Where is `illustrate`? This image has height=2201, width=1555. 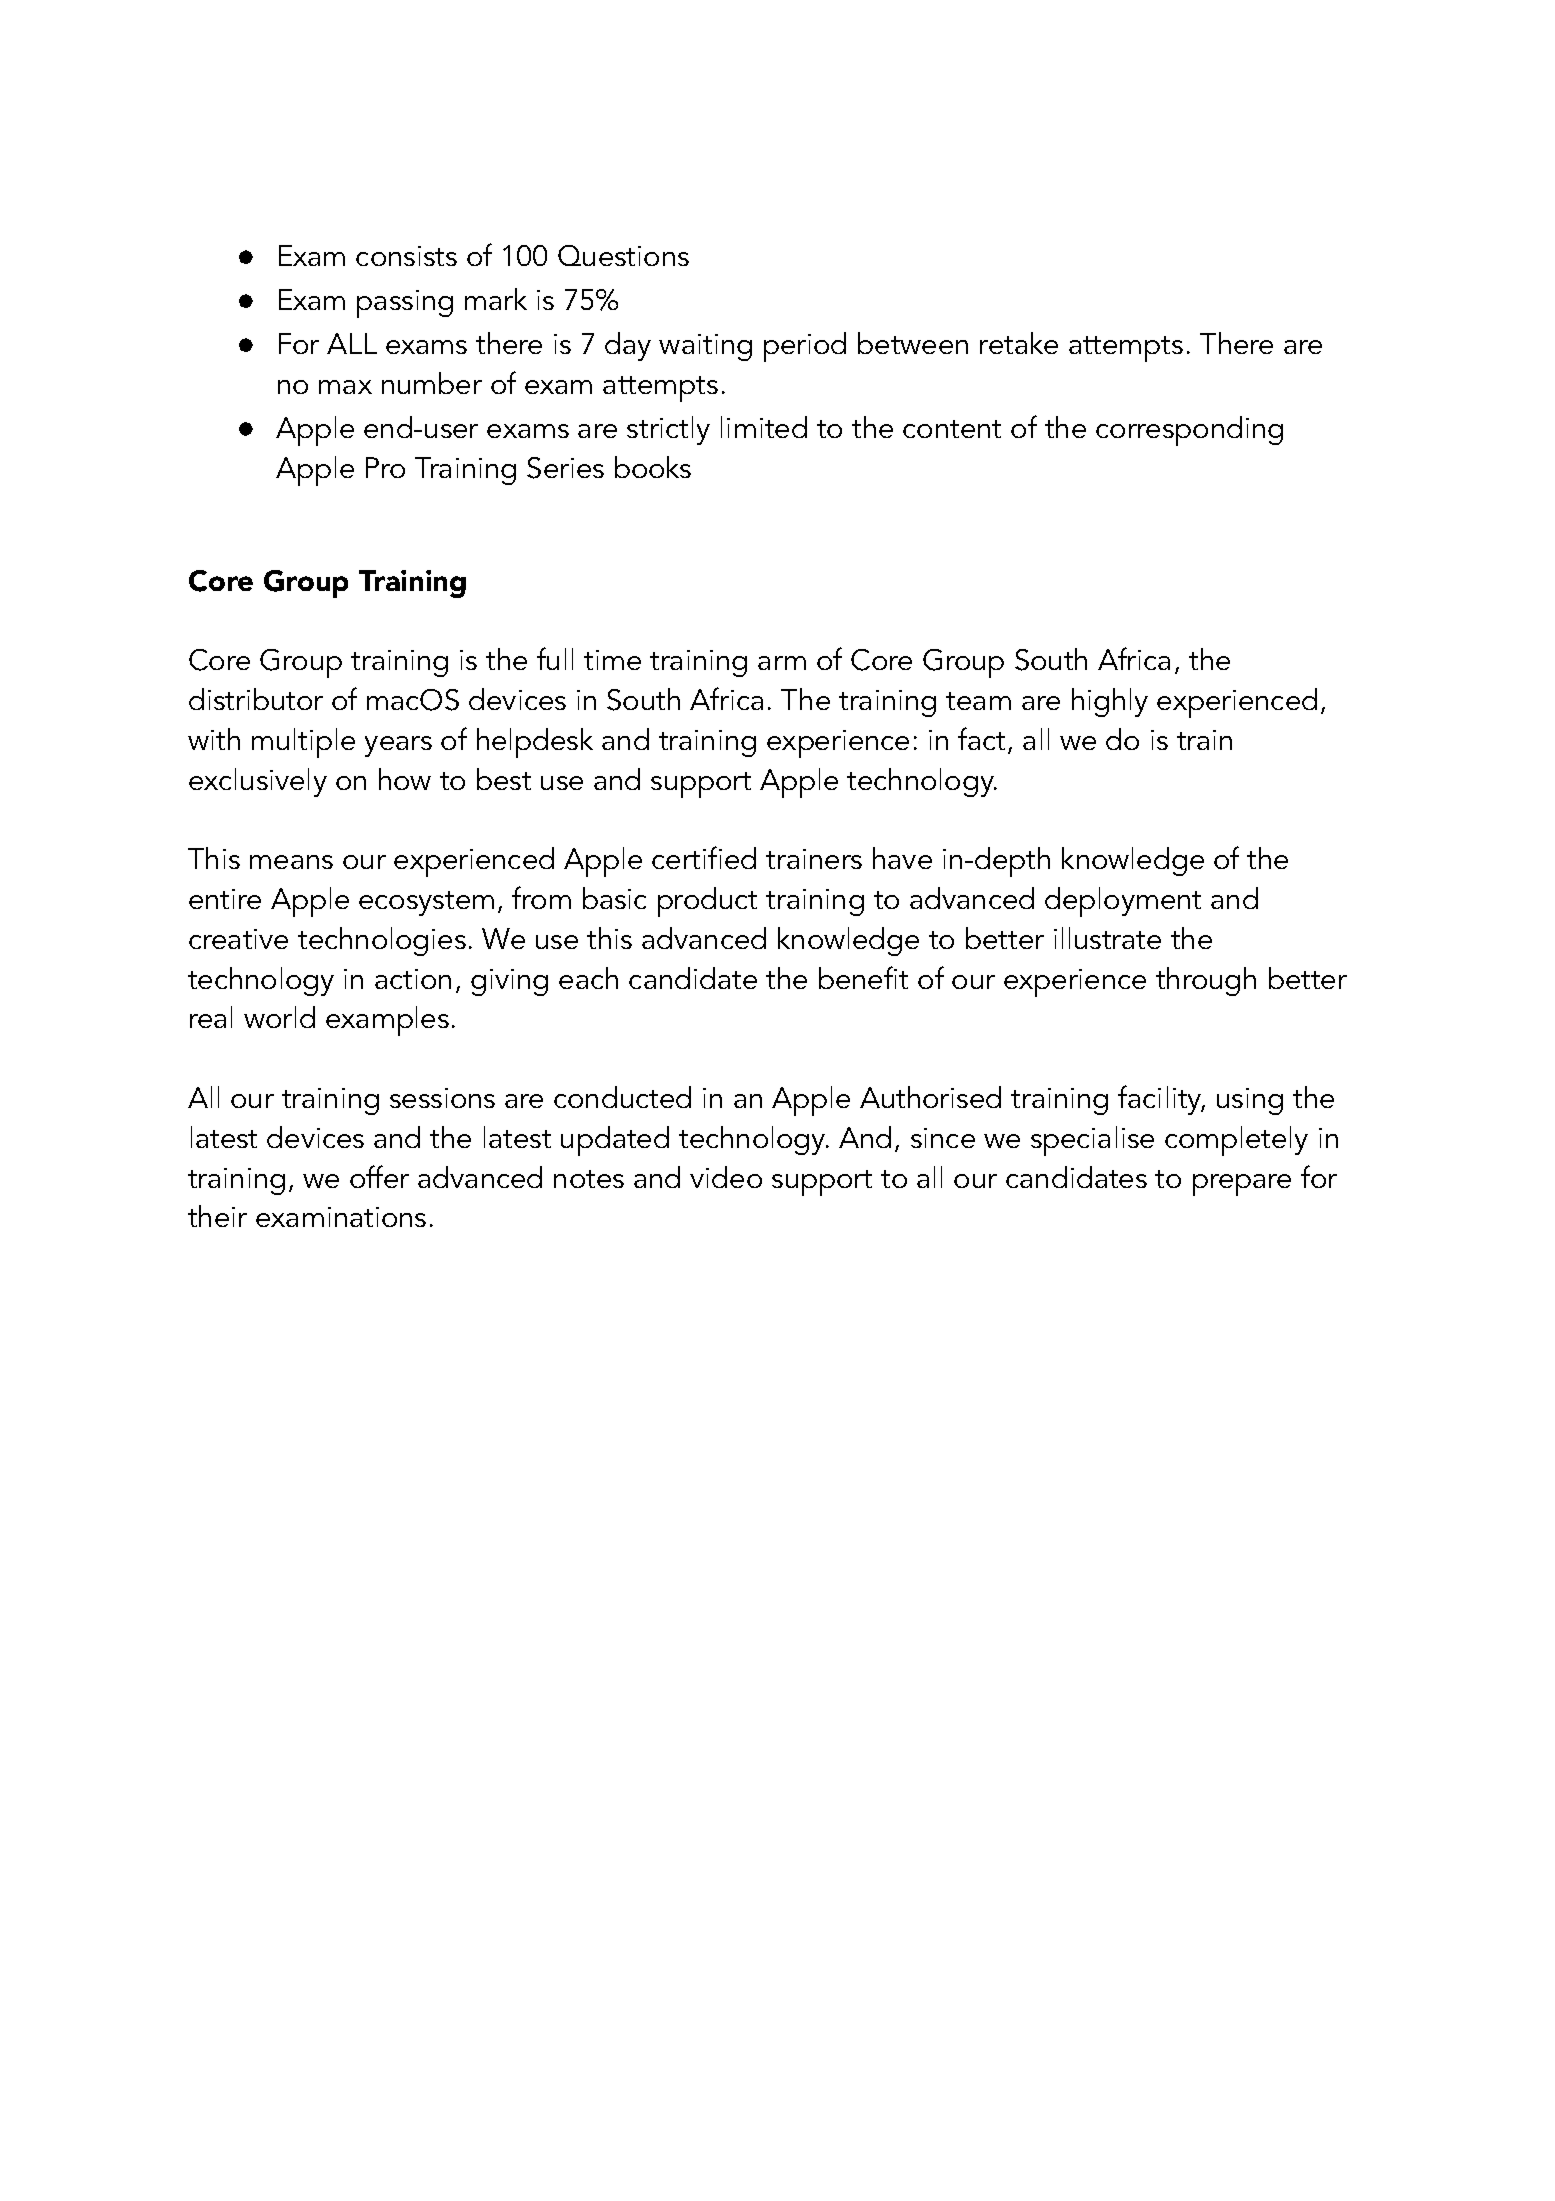
illustrate is located at coordinates (1107, 938).
